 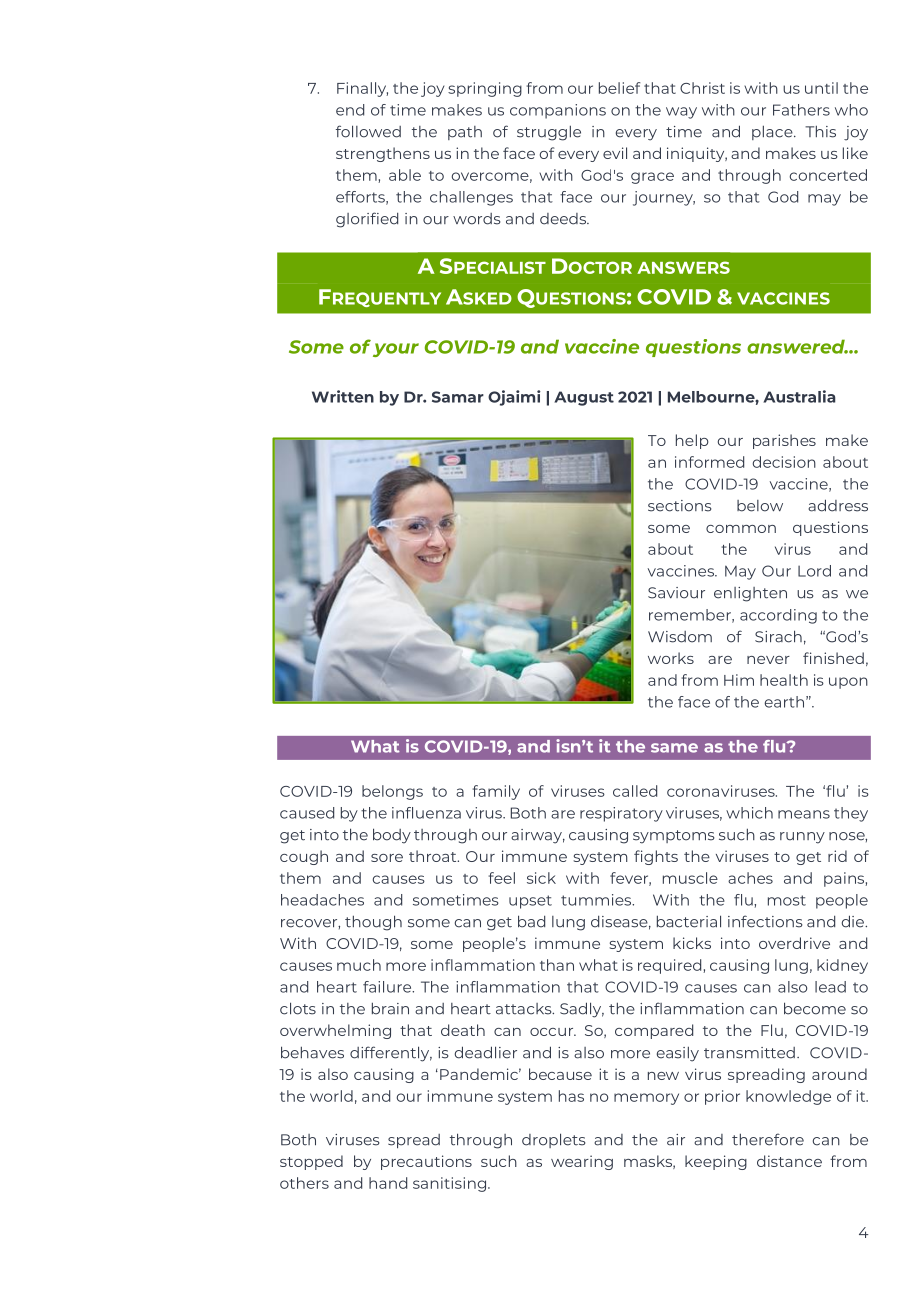 I want to click on belongs, so click(x=392, y=792).
